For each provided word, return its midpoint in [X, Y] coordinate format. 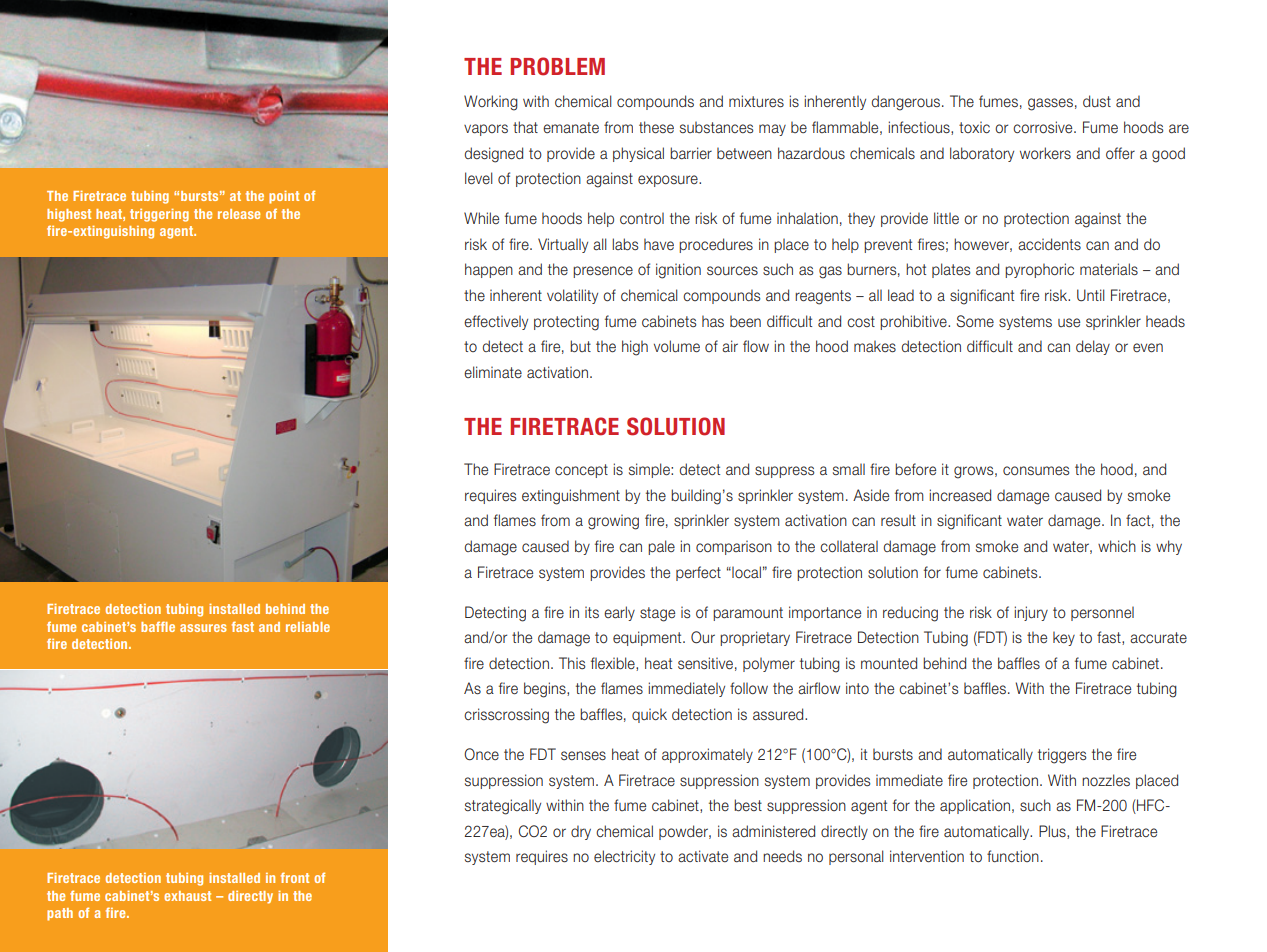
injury [1031, 613]
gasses [1050, 104]
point [284, 197]
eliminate [493, 372]
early [619, 613]
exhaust [187, 896]
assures [203, 628]
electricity [624, 857]
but [580, 346]
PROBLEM [557, 66]
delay [1093, 347]
